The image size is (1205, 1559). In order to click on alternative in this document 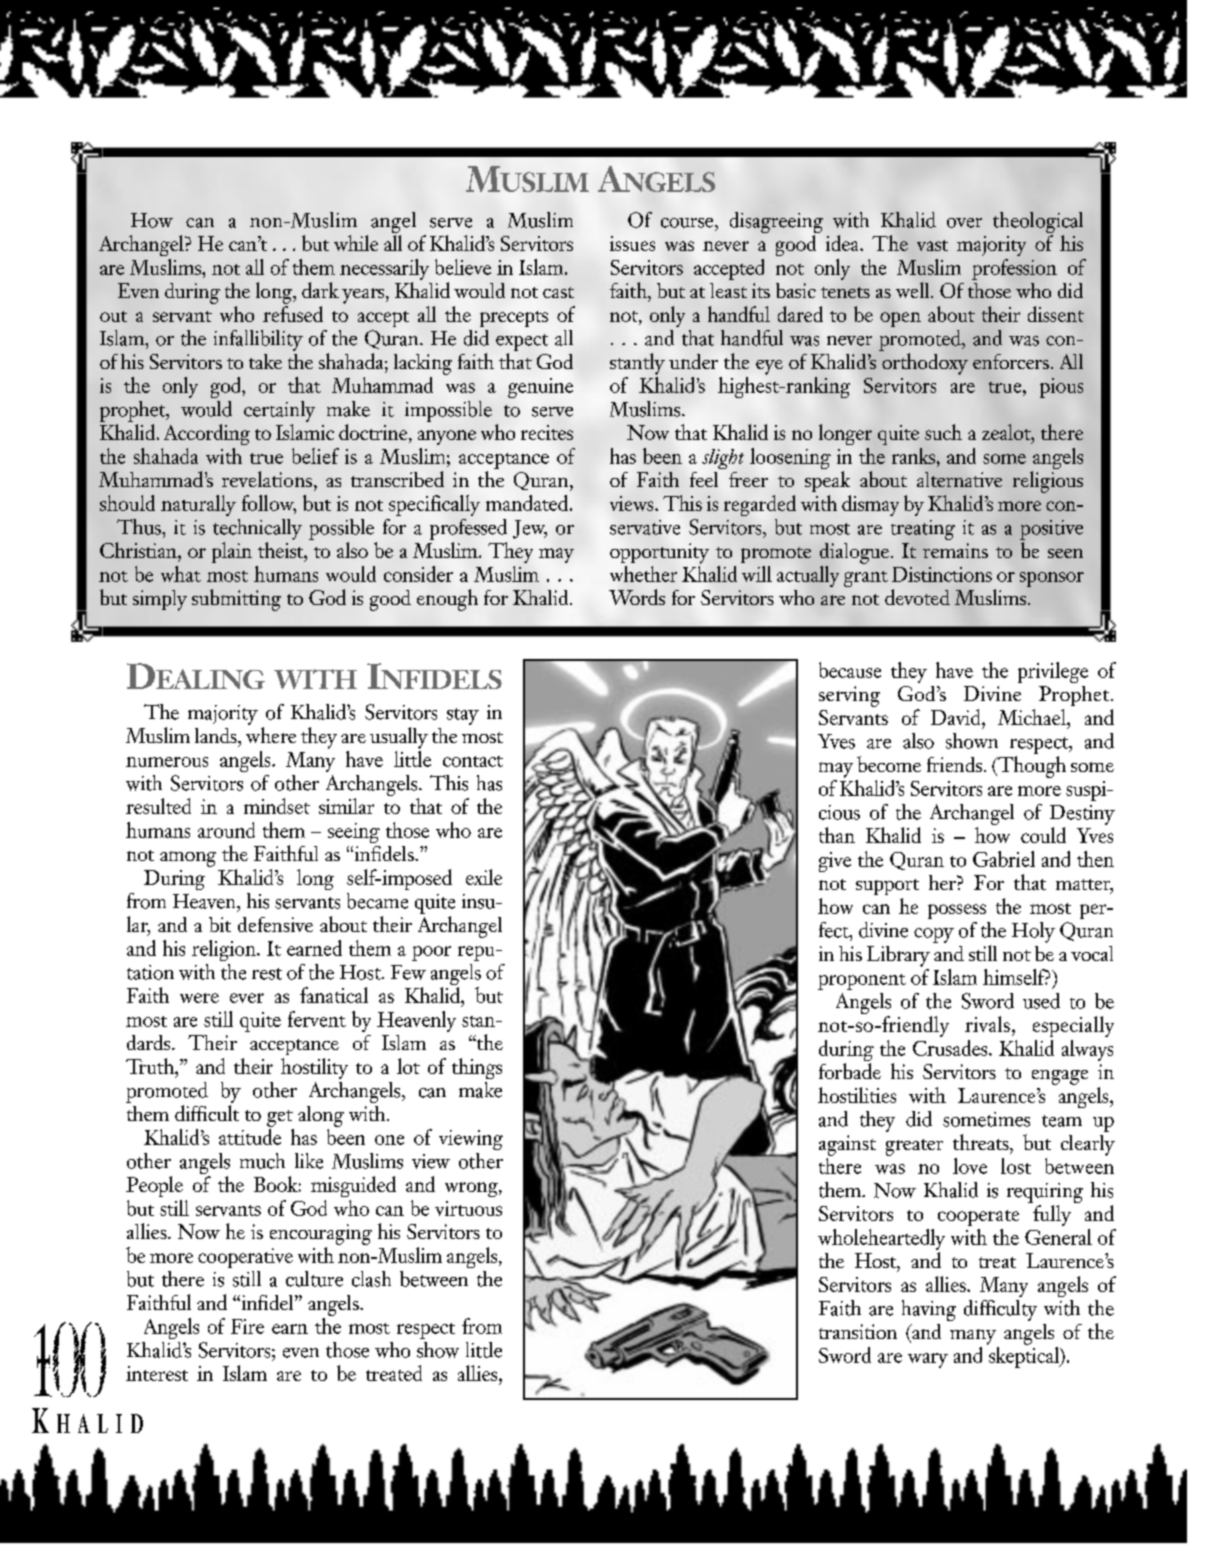, I will do `click(959, 479)`.
